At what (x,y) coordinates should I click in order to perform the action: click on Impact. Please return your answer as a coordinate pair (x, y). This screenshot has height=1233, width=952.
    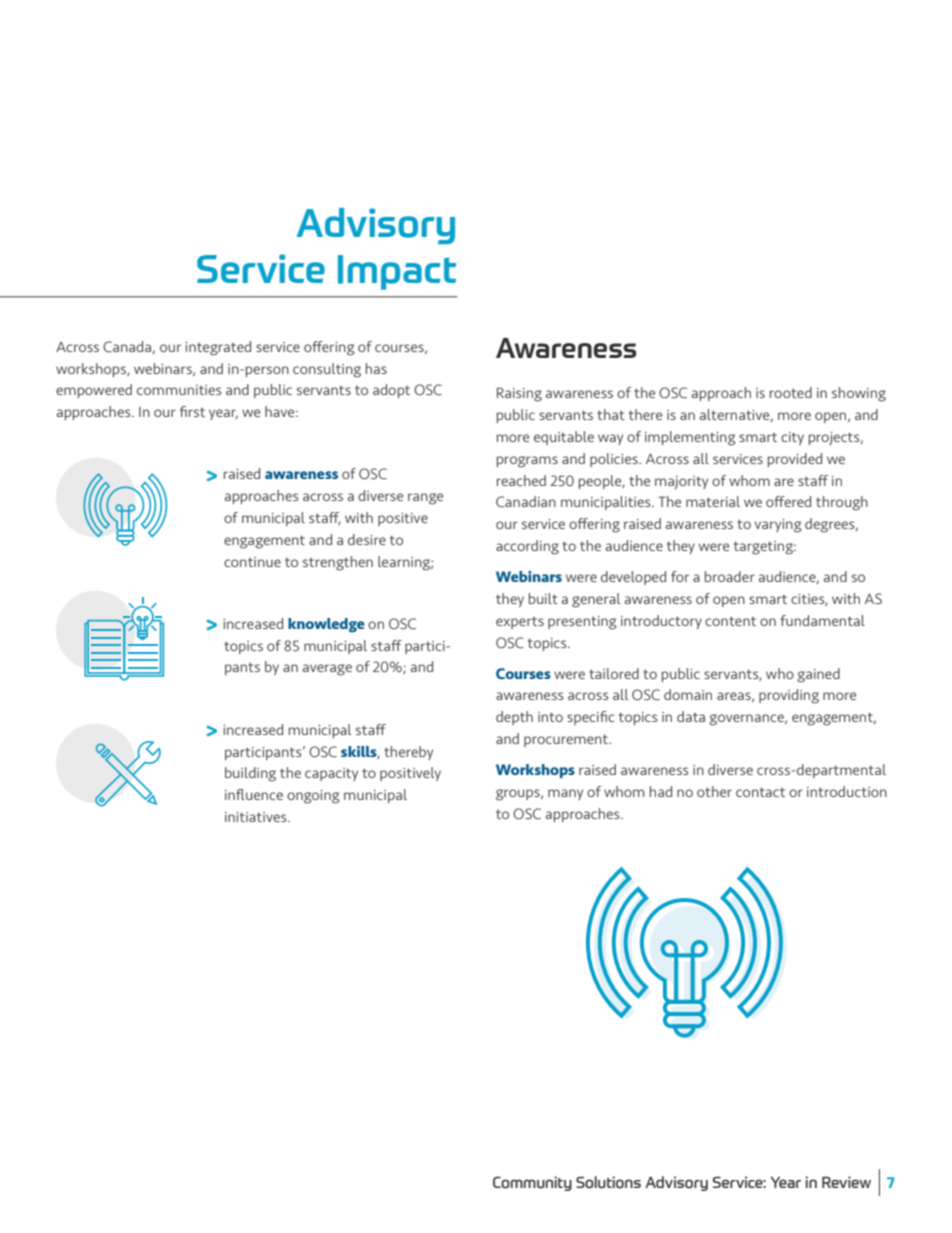
    Looking at the image, I should click on (397, 272).
